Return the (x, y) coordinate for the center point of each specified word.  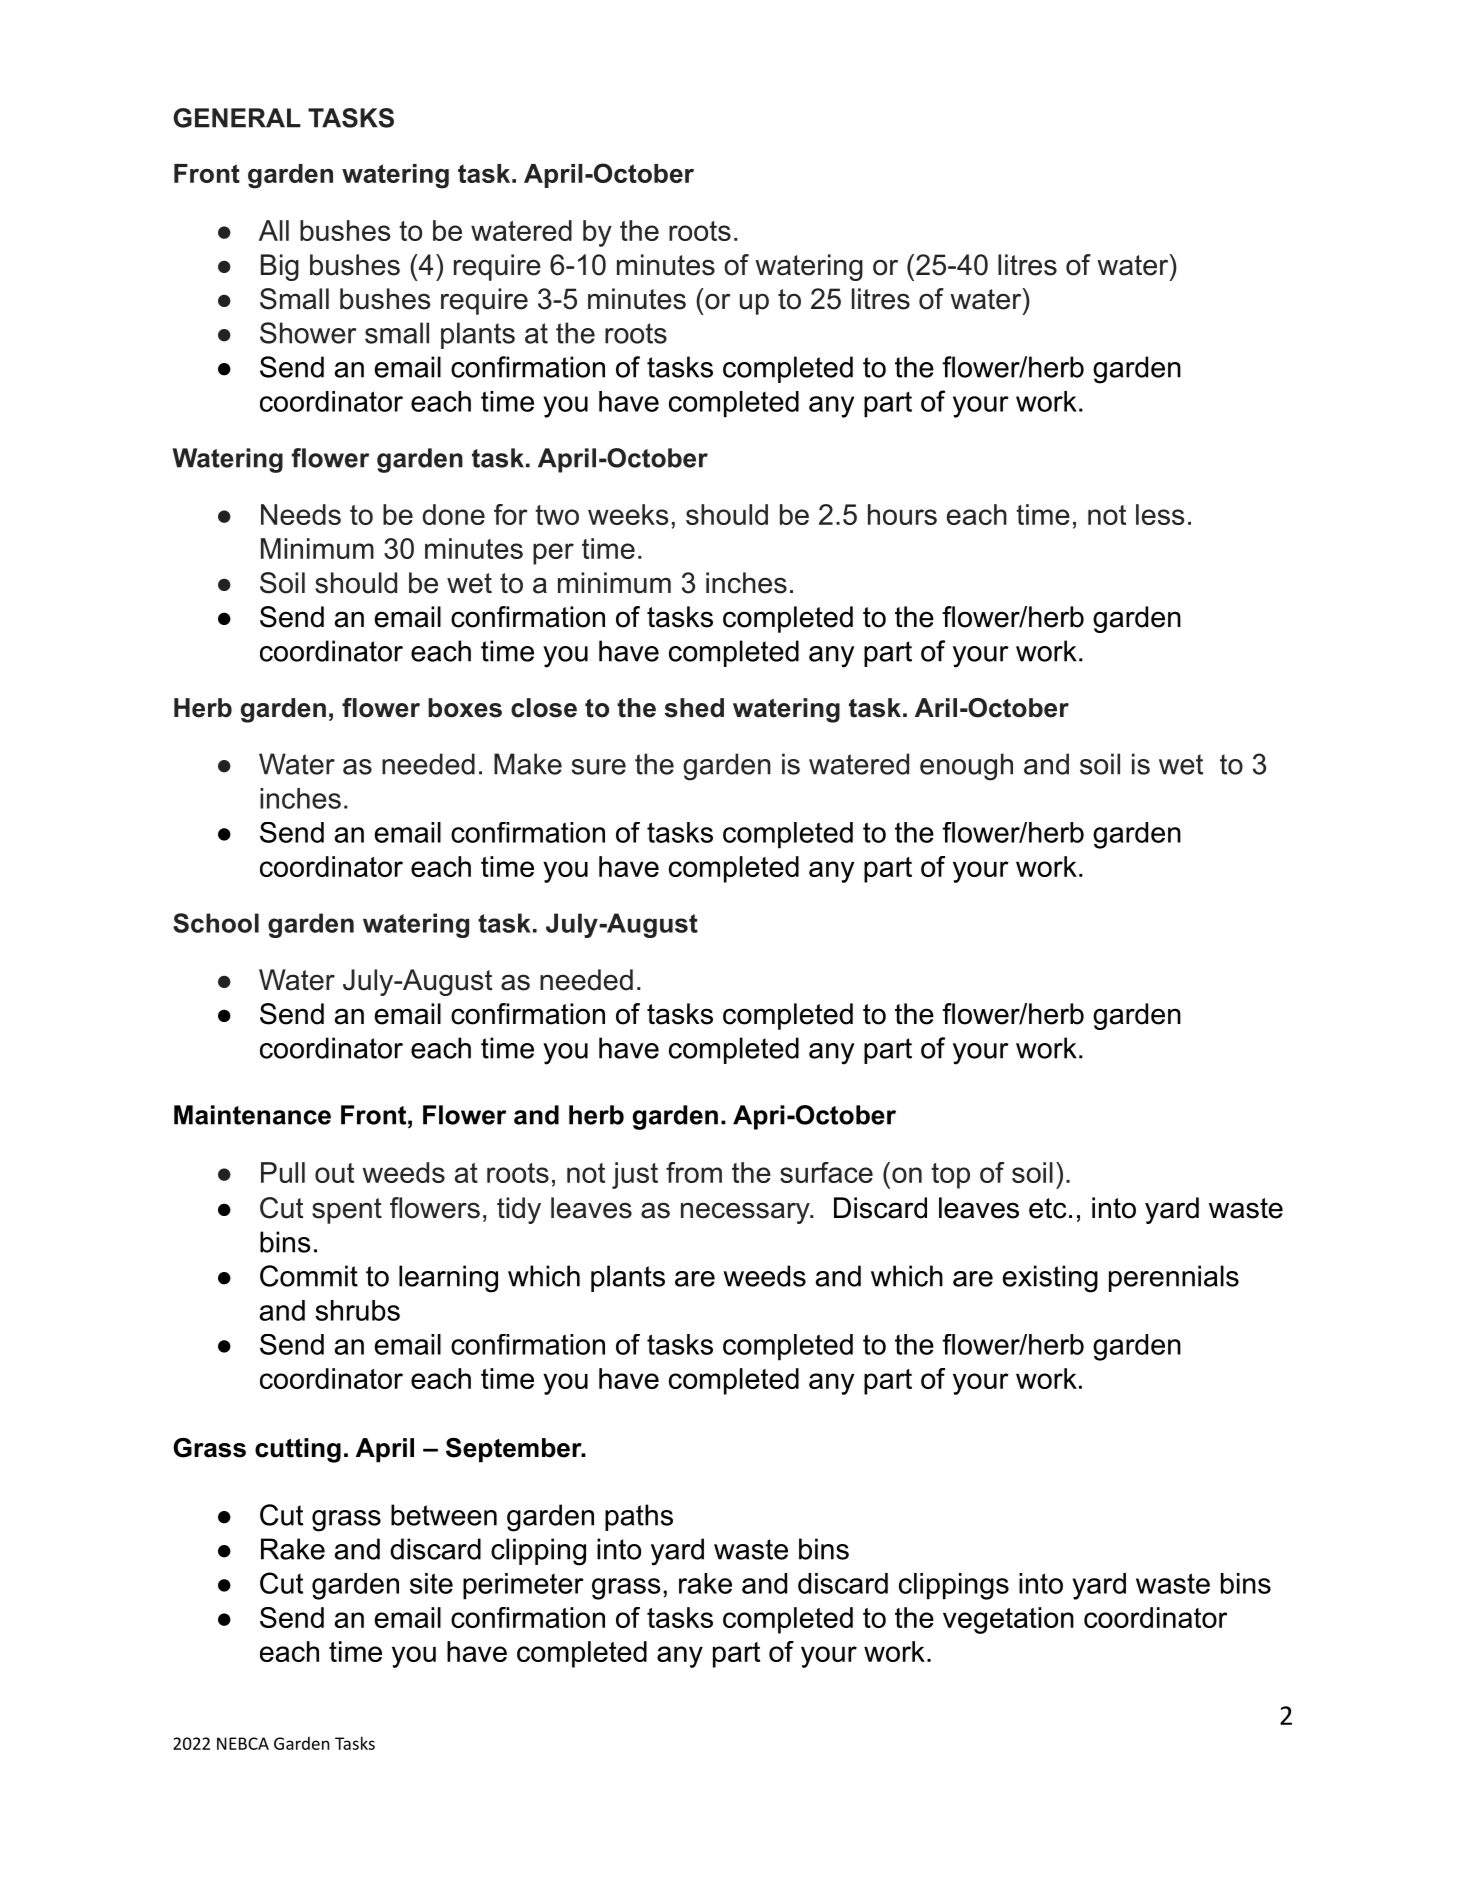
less (1160, 514)
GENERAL (237, 118)
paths (639, 1517)
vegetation (1008, 1620)
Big (280, 267)
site (431, 1583)
